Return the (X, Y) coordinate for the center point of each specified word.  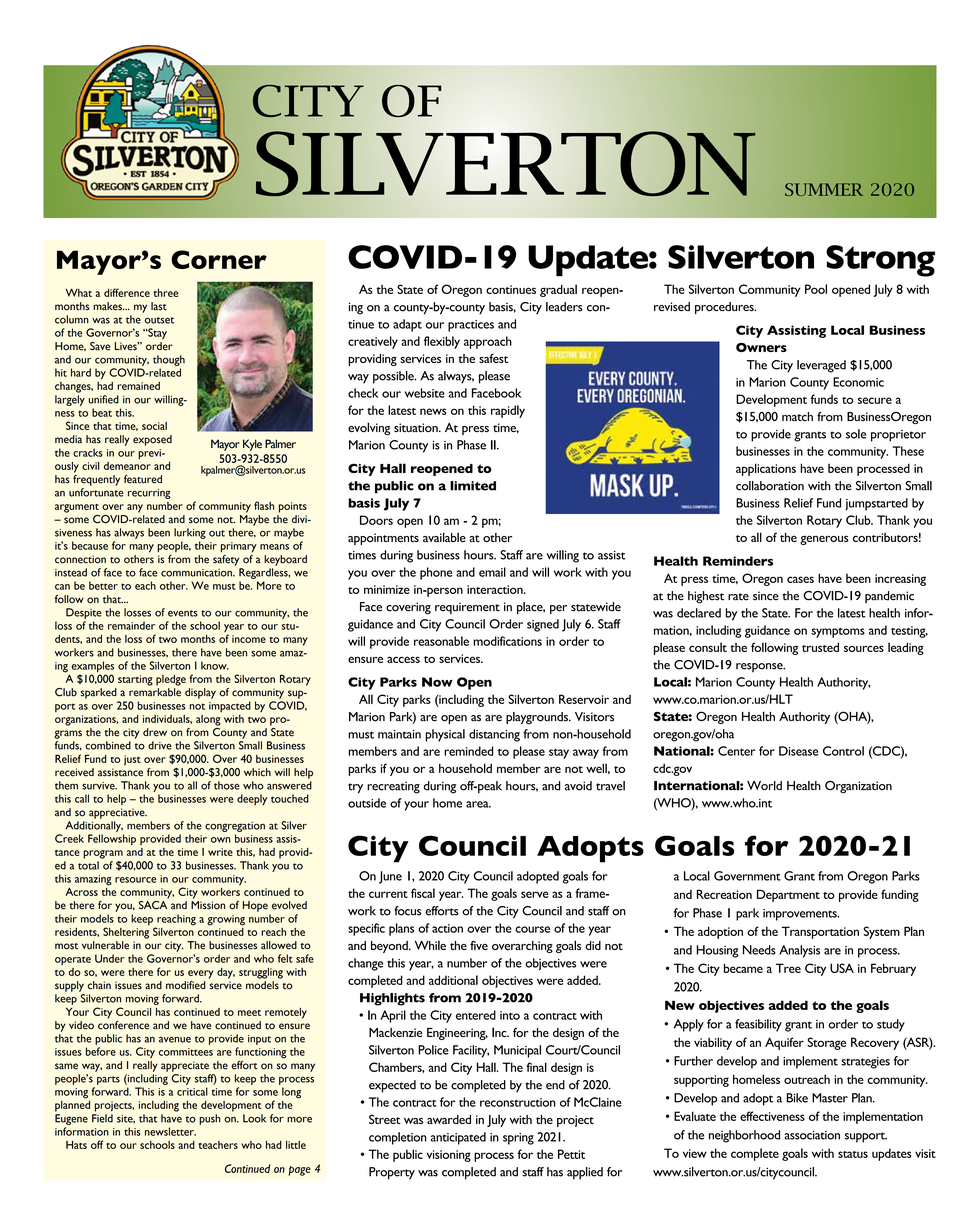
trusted (820, 647)
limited (473, 486)
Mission (208, 905)
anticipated (458, 1138)
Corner (219, 259)
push (210, 1119)
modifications (507, 641)
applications (766, 469)
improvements (801, 915)
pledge (171, 680)
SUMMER (824, 189)
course (532, 929)
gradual (558, 290)
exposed (152, 440)
